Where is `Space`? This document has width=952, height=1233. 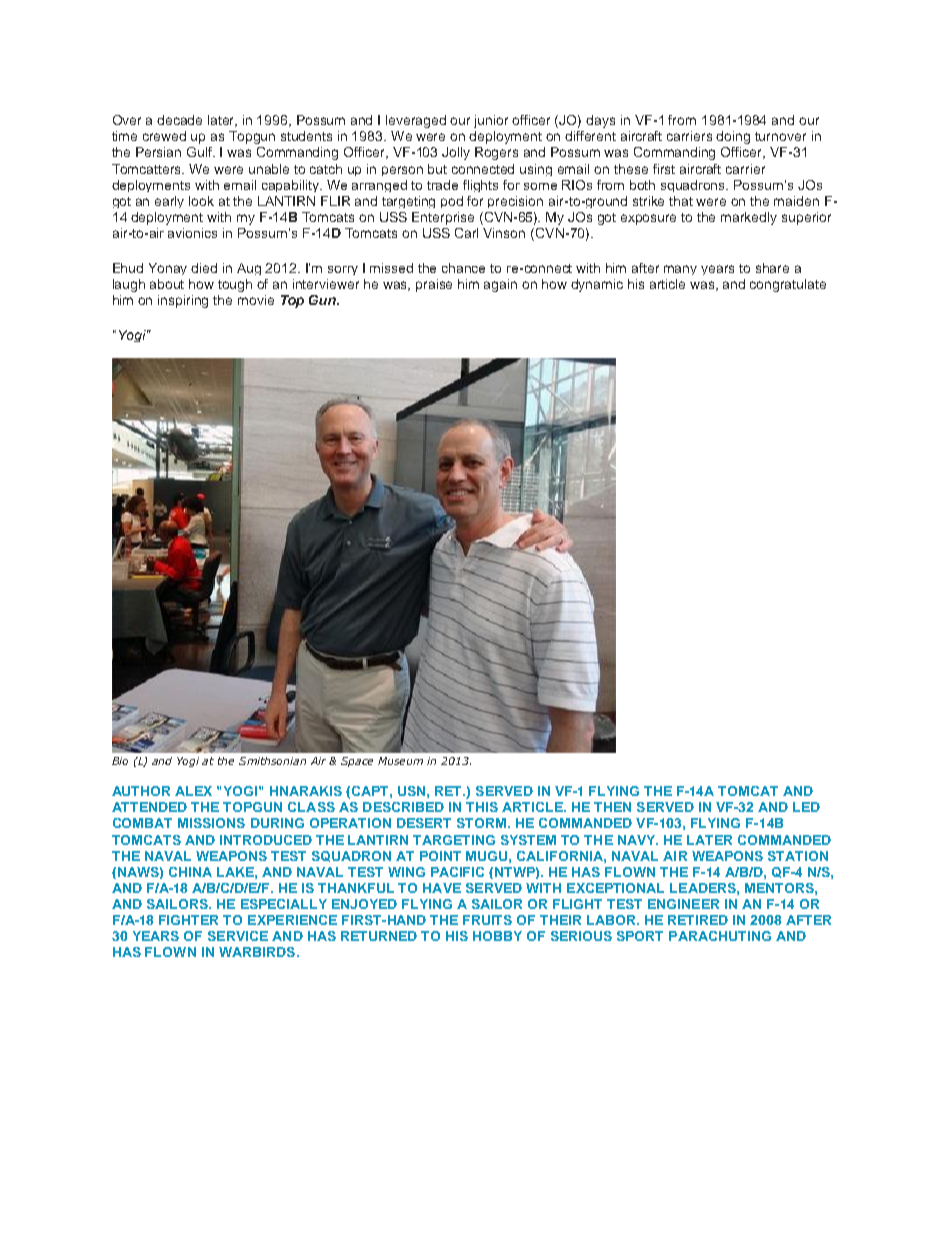 Space is located at coordinates (357, 762).
